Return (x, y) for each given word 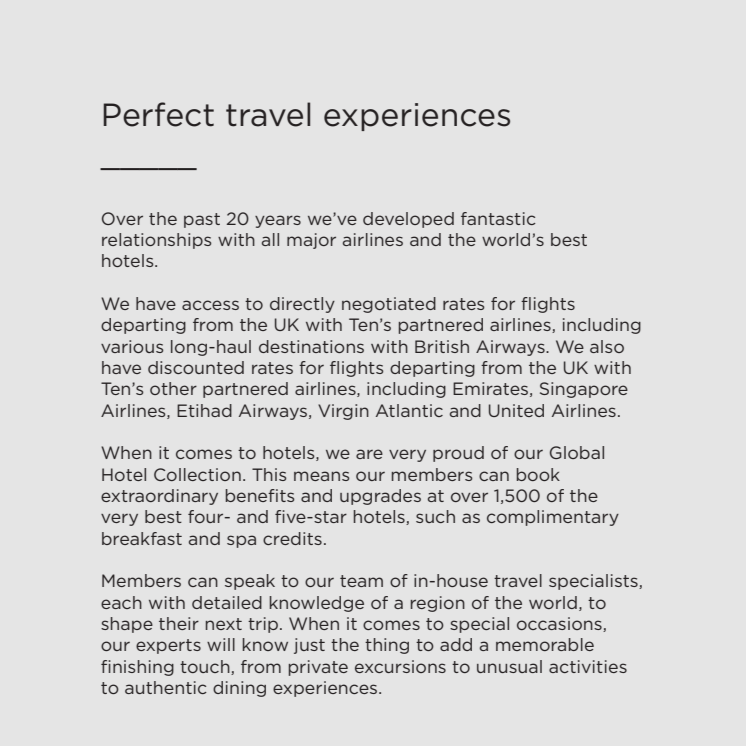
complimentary (553, 518)
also (607, 346)
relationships (157, 241)
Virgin (343, 412)
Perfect (158, 114)
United (516, 410)
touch (206, 667)
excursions (400, 666)
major (311, 241)
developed (408, 220)
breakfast (142, 538)
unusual (509, 666)
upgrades (380, 497)
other (173, 388)
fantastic (498, 218)
